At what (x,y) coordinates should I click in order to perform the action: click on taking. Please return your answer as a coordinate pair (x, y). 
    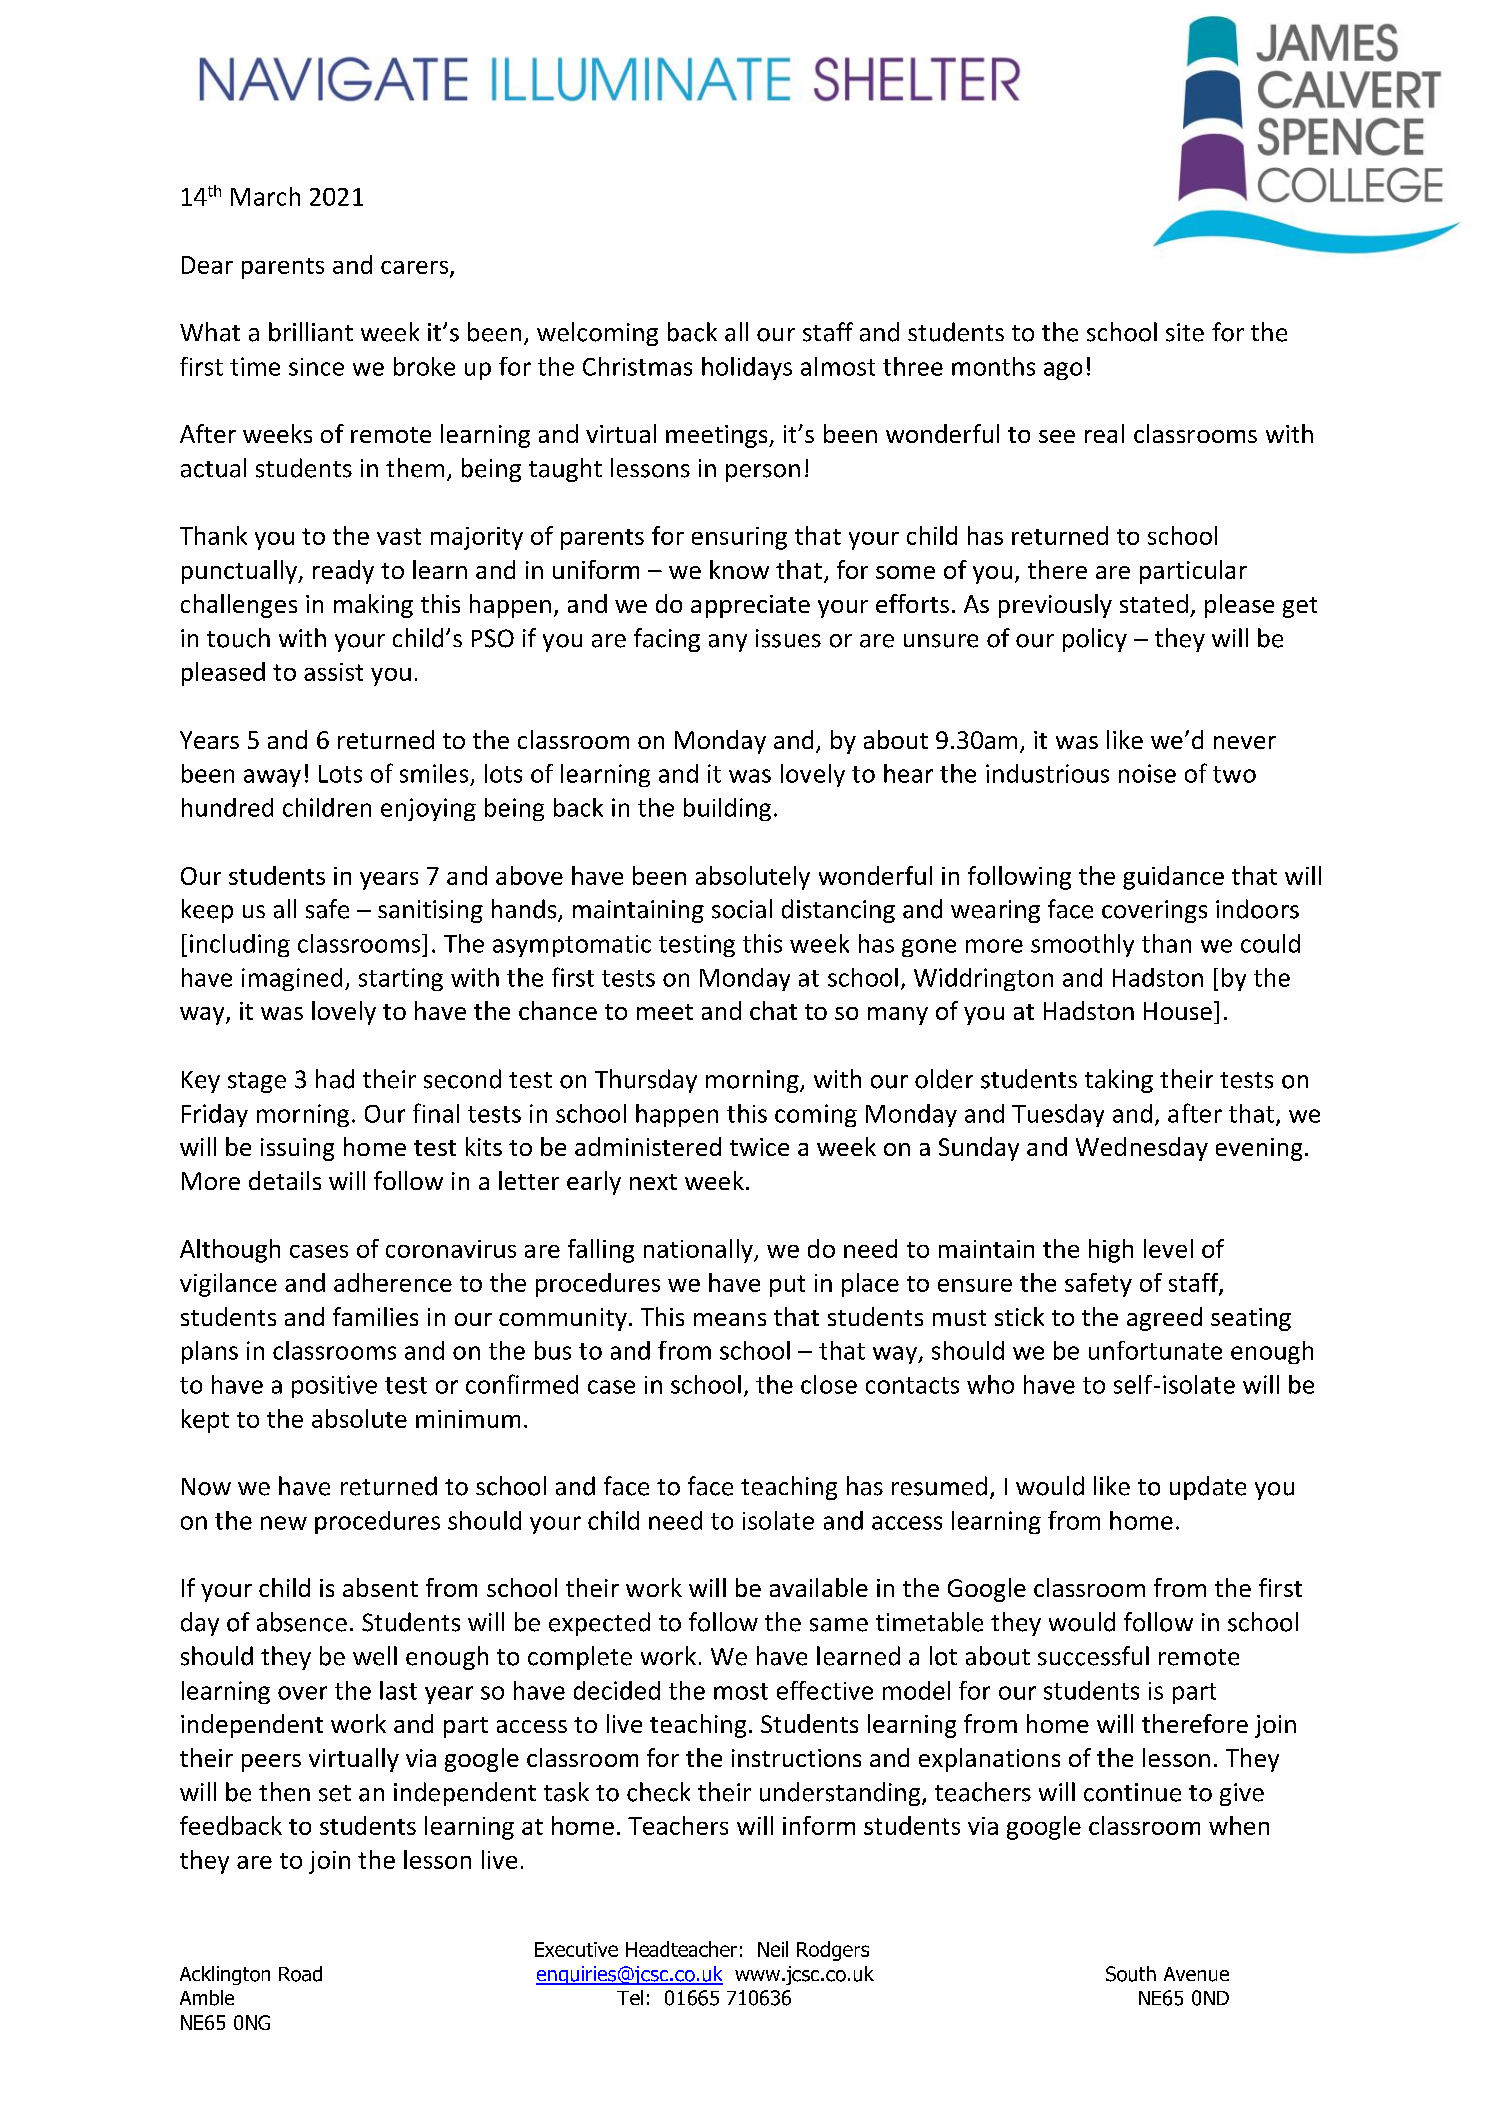
    Looking at the image, I should click on (1119, 1081).
